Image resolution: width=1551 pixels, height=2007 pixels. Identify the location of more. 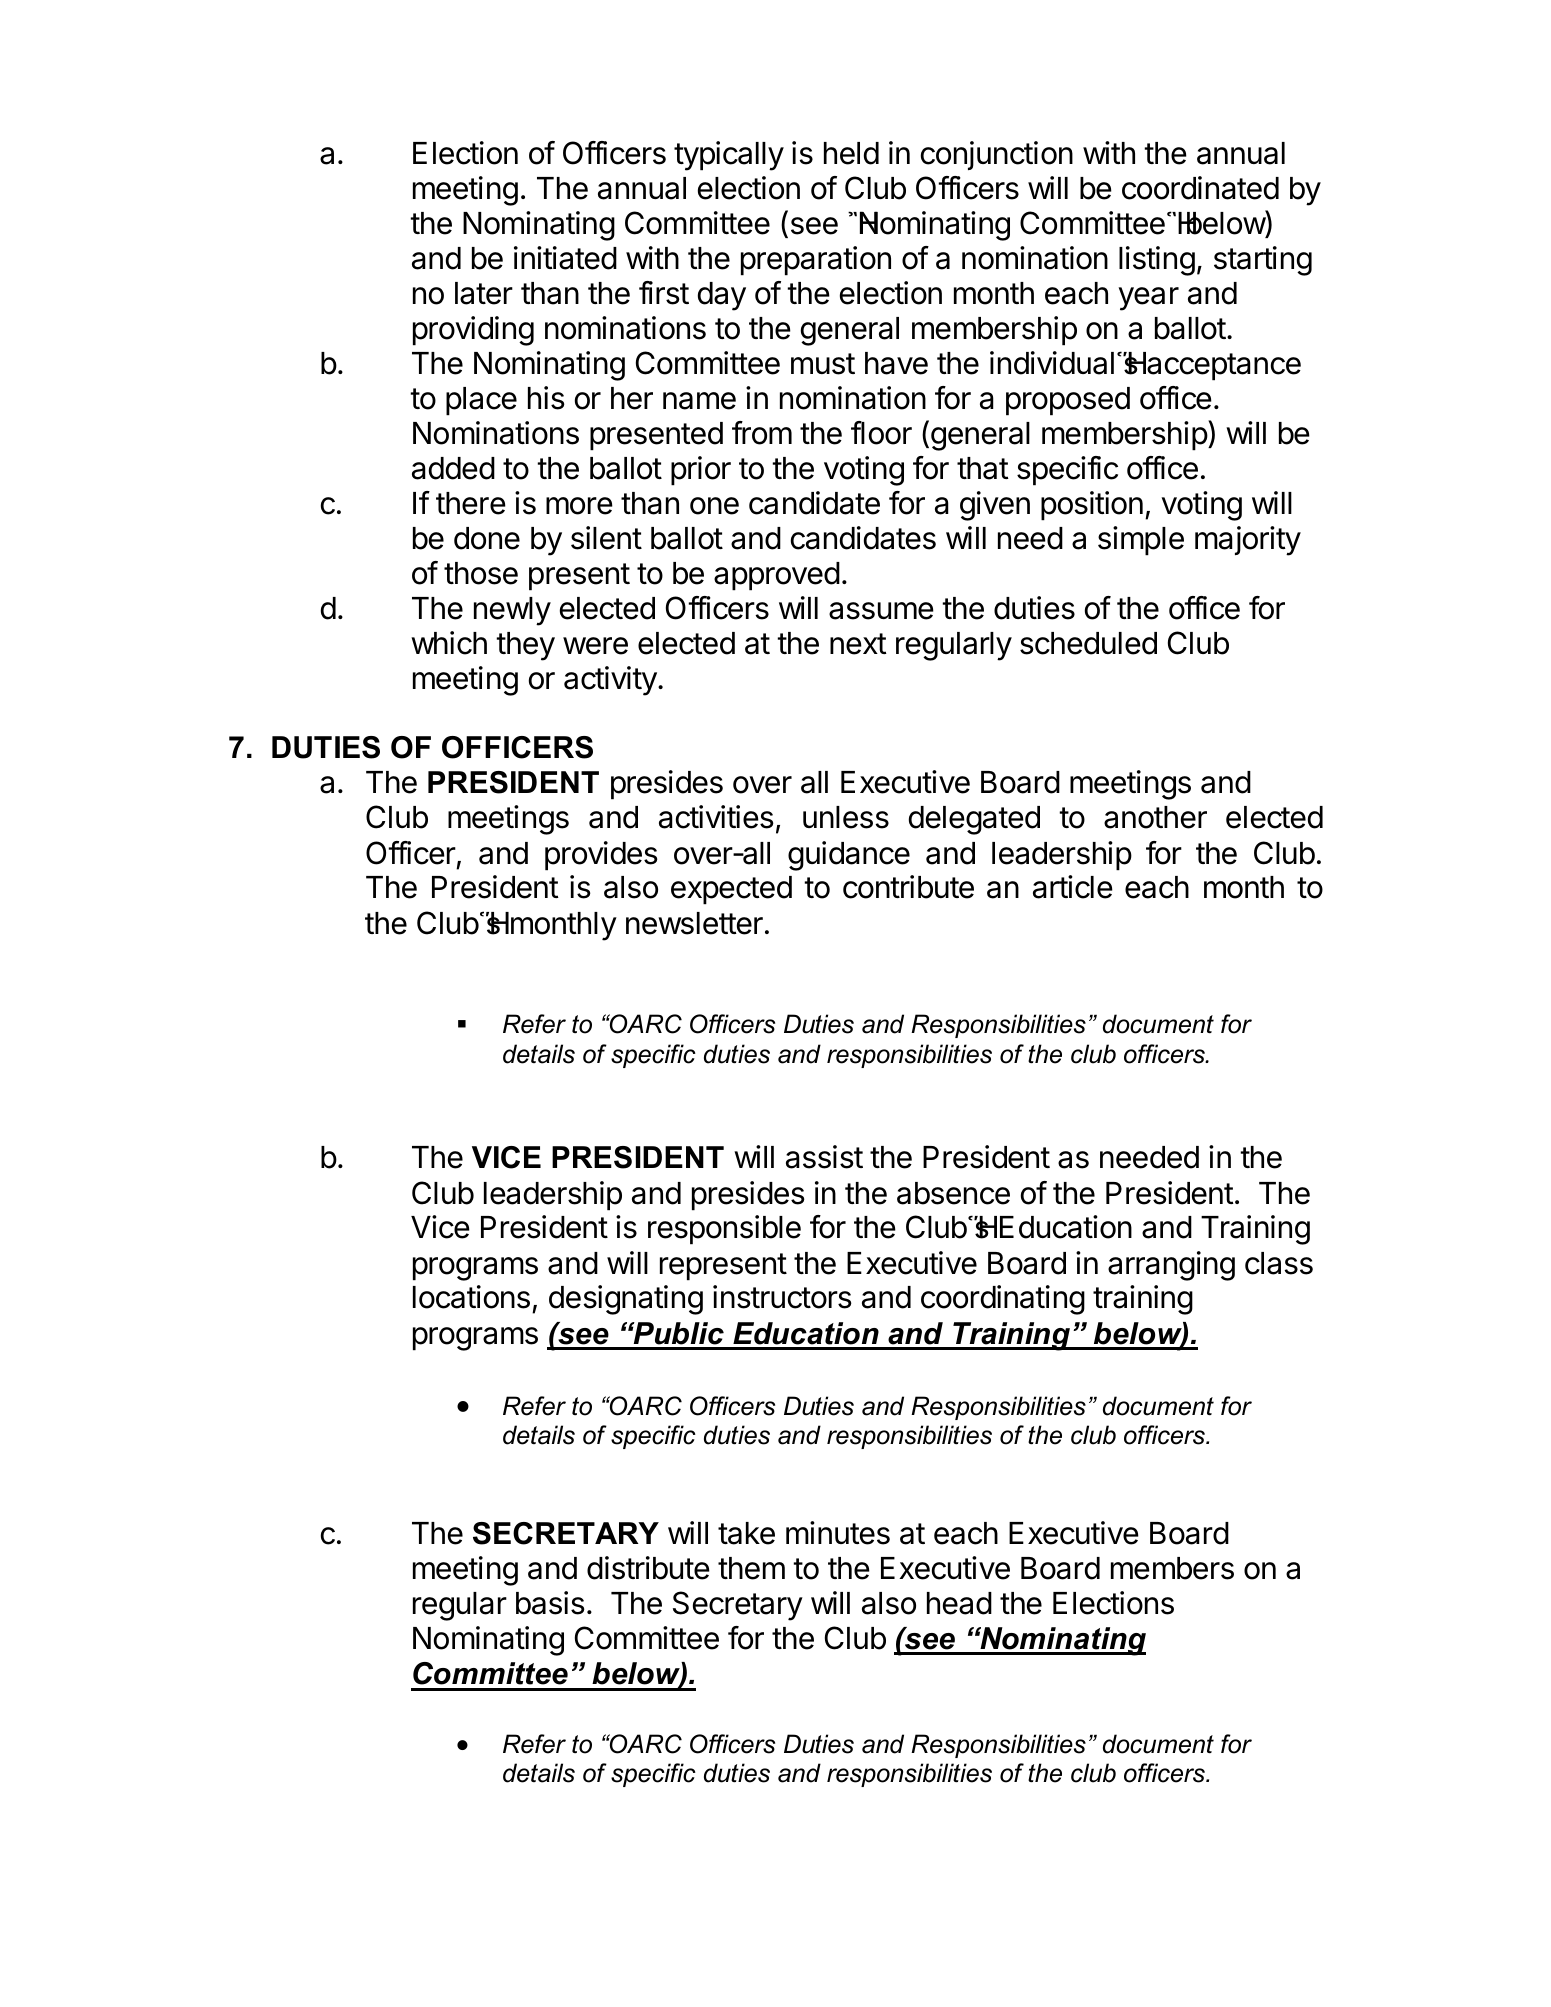
(579, 506).
